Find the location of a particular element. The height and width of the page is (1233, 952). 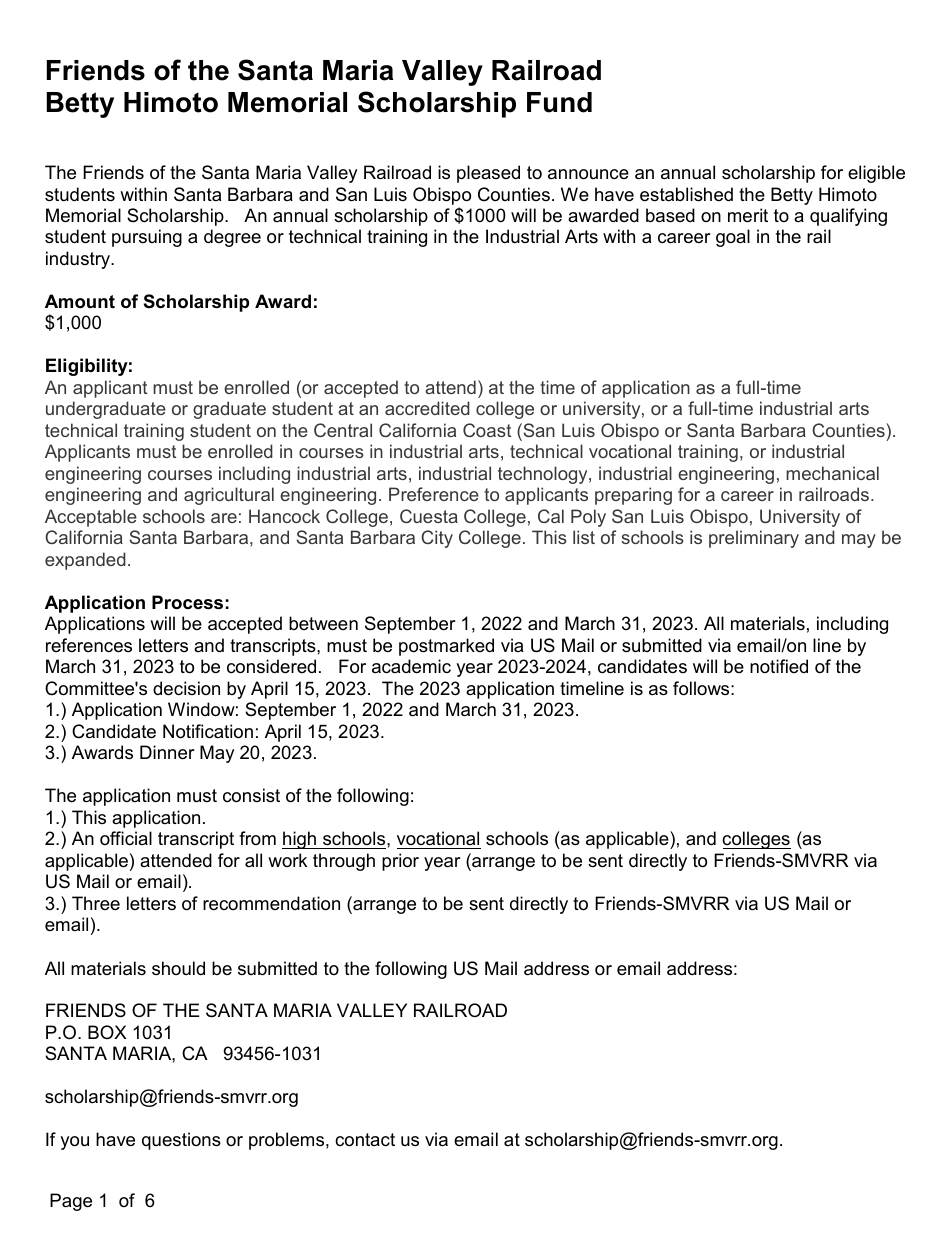

official is located at coordinates (126, 838).
